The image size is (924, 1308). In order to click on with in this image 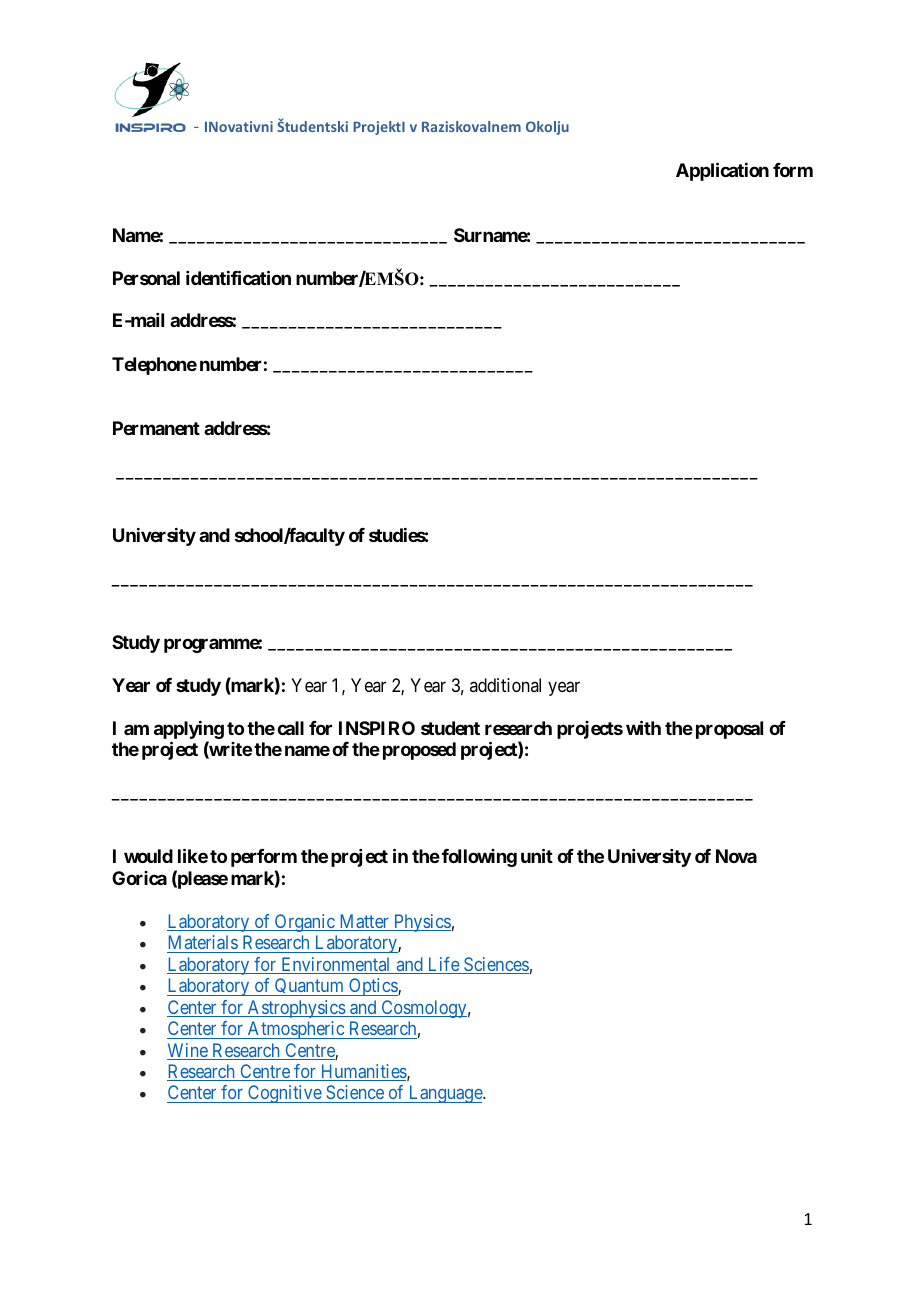, I will do `click(643, 727)`.
